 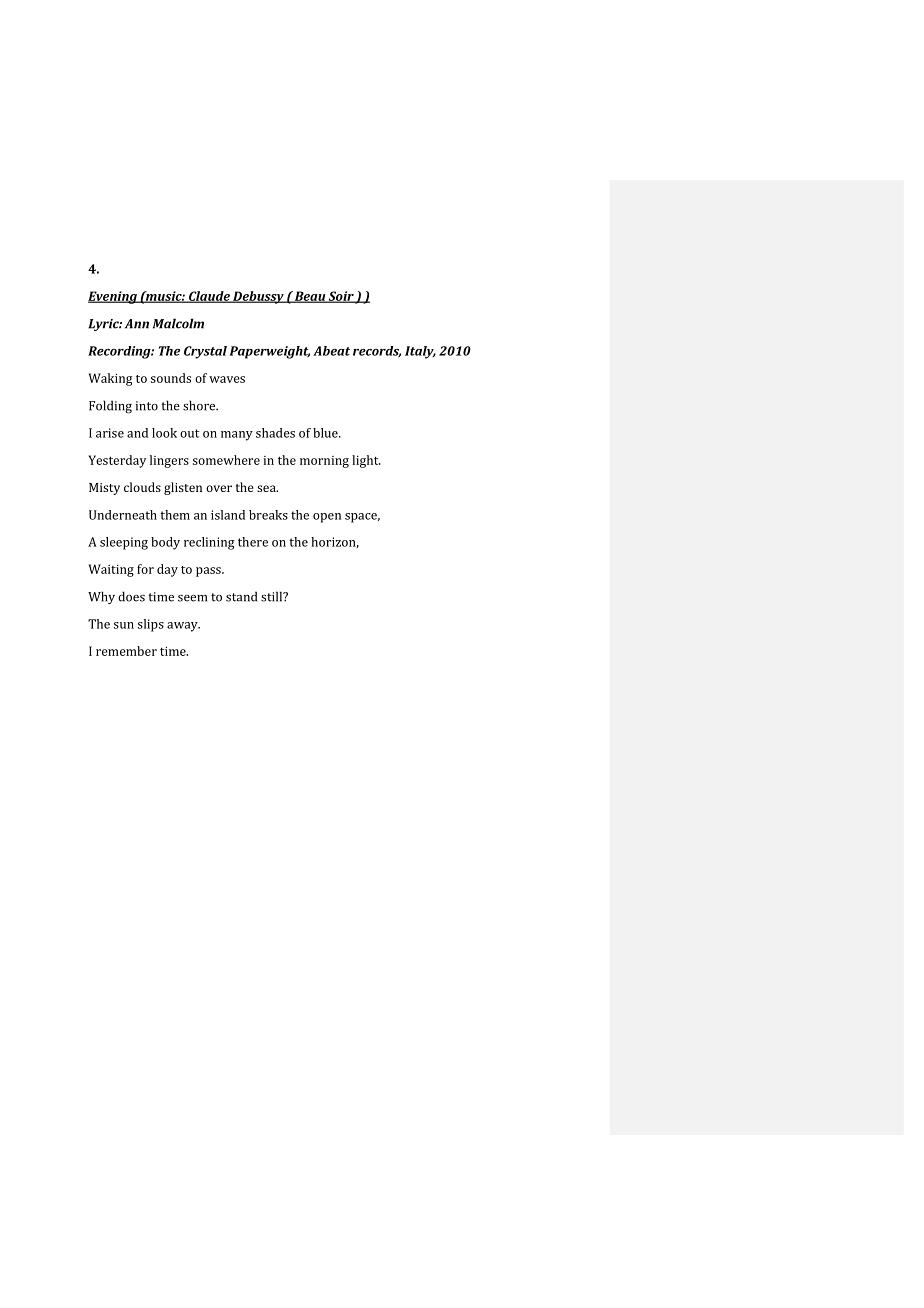 What do you see at coordinates (126, 651) in the image?
I see `remember` at bounding box center [126, 651].
